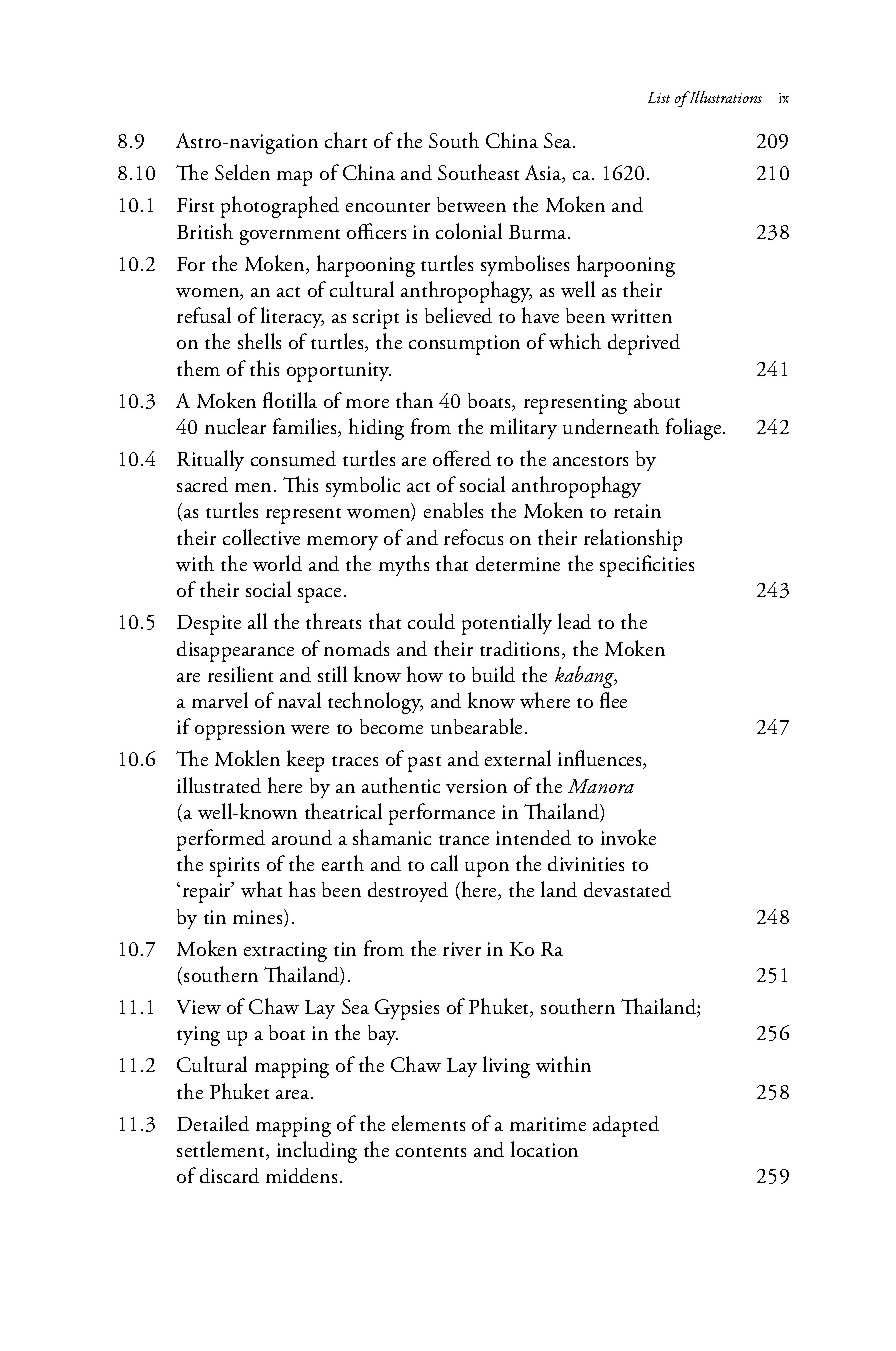 This screenshot has width=896, height=1351. Describe the element at coordinates (659, 97) in the screenshot. I see `List` at that location.
